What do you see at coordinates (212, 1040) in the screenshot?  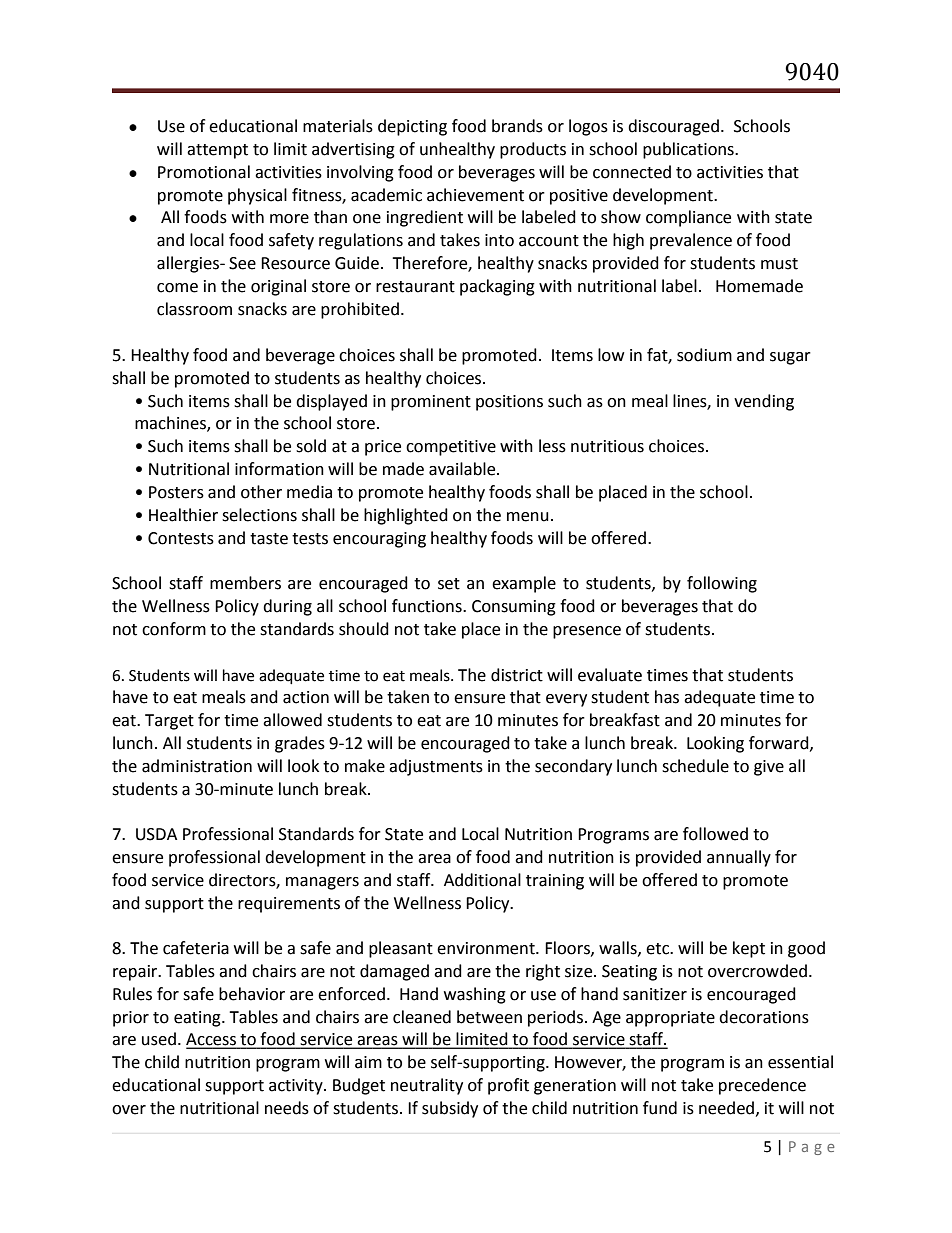 I see `Access` at bounding box center [212, 1040].
